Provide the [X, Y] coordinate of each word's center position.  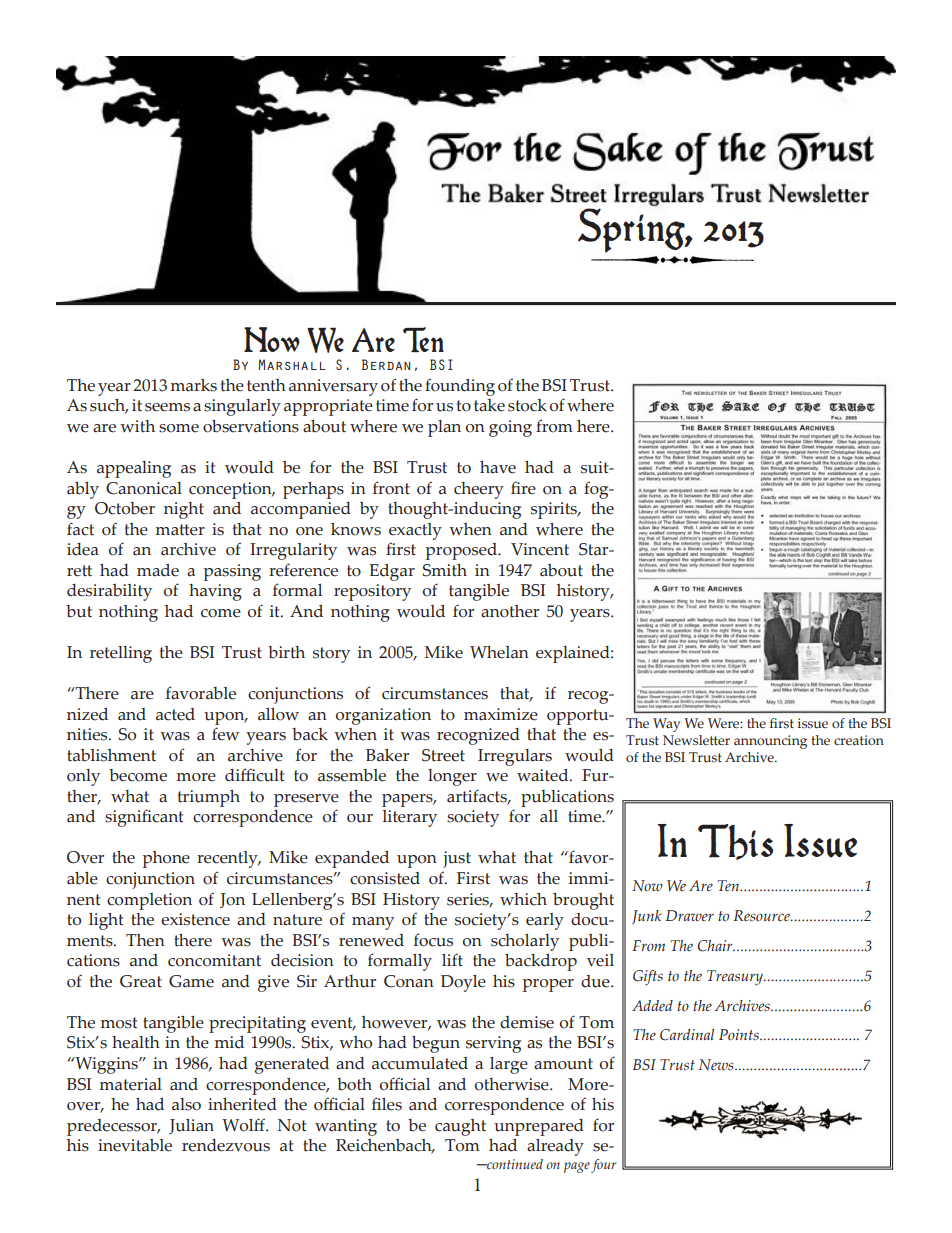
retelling [121, 654]
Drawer [690, 915]
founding [460, 387]
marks [194, 385]
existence [195, 919]
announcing [770, 742]
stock [527, 405]
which [523, 899]
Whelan [499, 652]
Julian [191, 1126]
